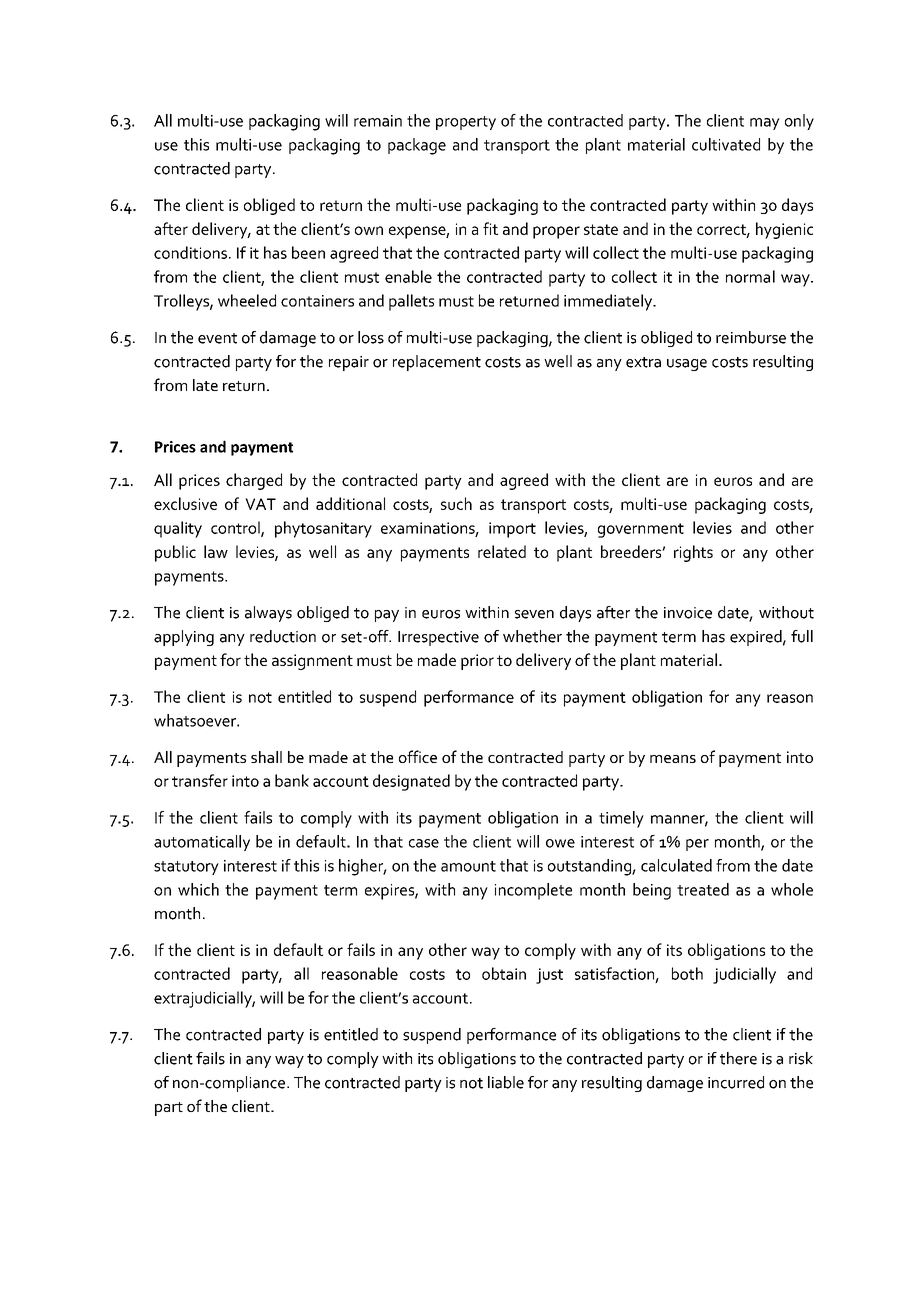  Describe the element at coordinates (378, 121) in the screenshot. I see `remain` at that location.
